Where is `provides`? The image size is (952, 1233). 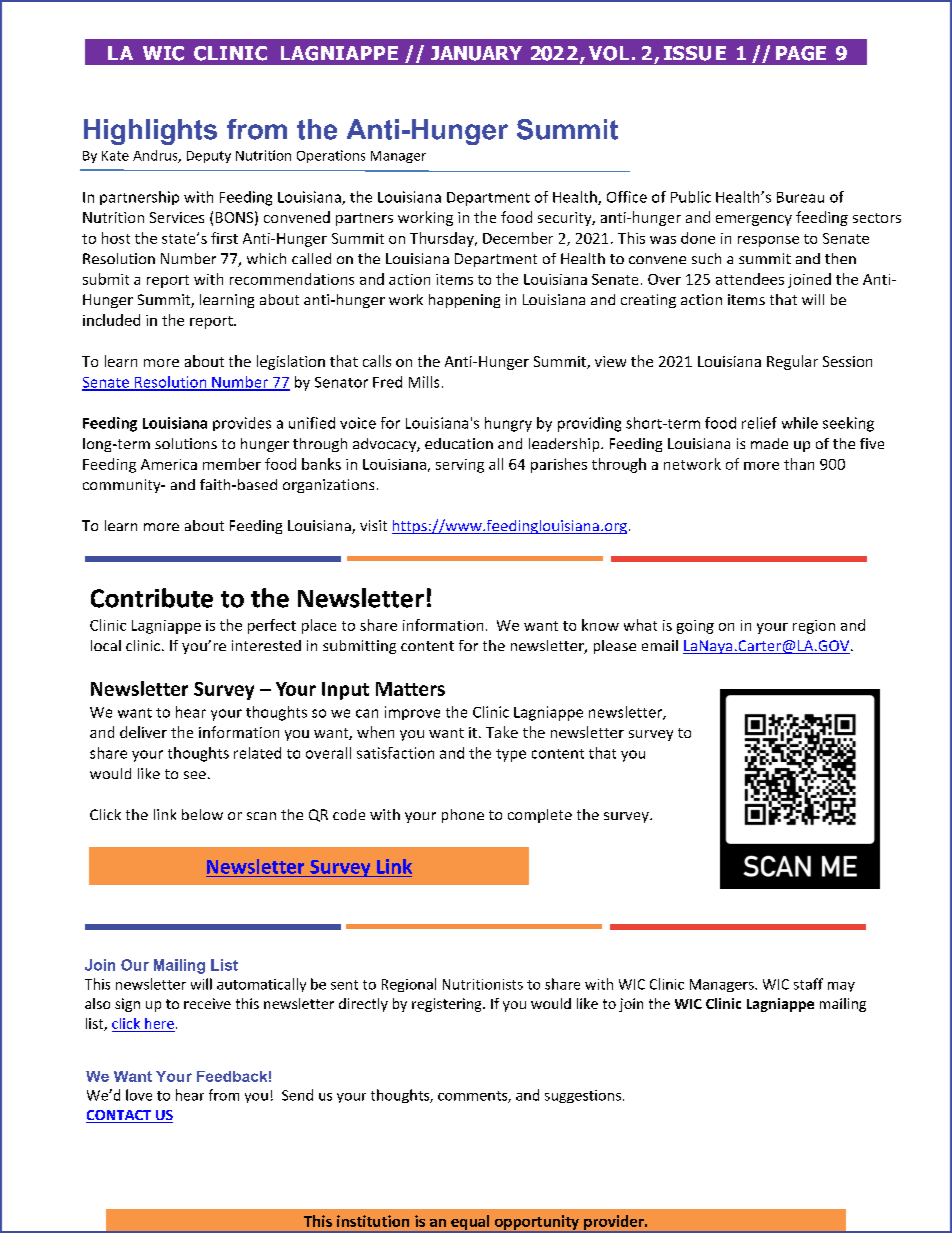 provides is located at coordinates (242, 424).
